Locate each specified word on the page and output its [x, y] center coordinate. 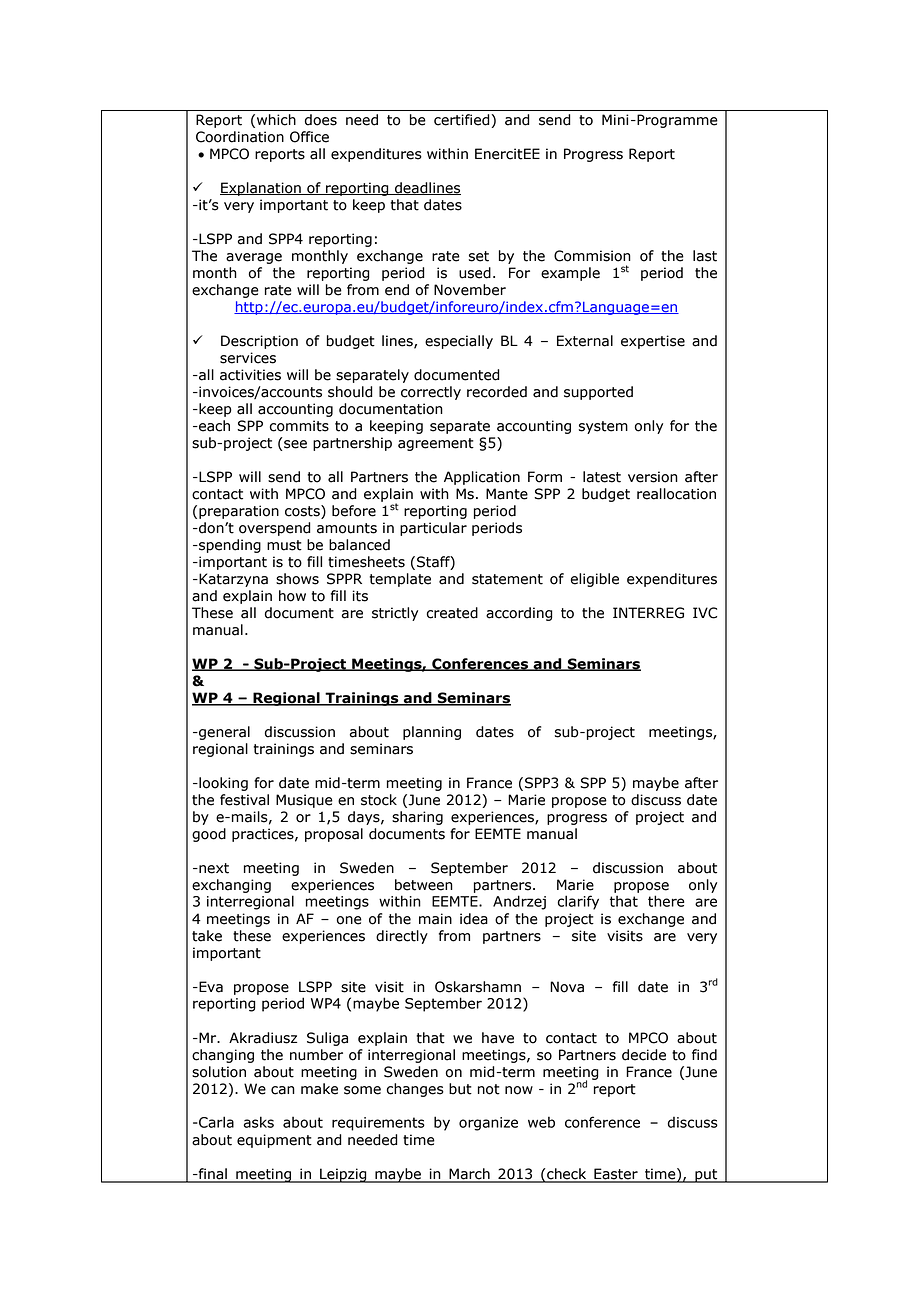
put [706, 1176]
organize [488, 1124]
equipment [274, 1141]
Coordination [240, 137]
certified [461, 120]
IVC [705, 613]
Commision [592, 256]
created [452, 613]
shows [297, 579]
